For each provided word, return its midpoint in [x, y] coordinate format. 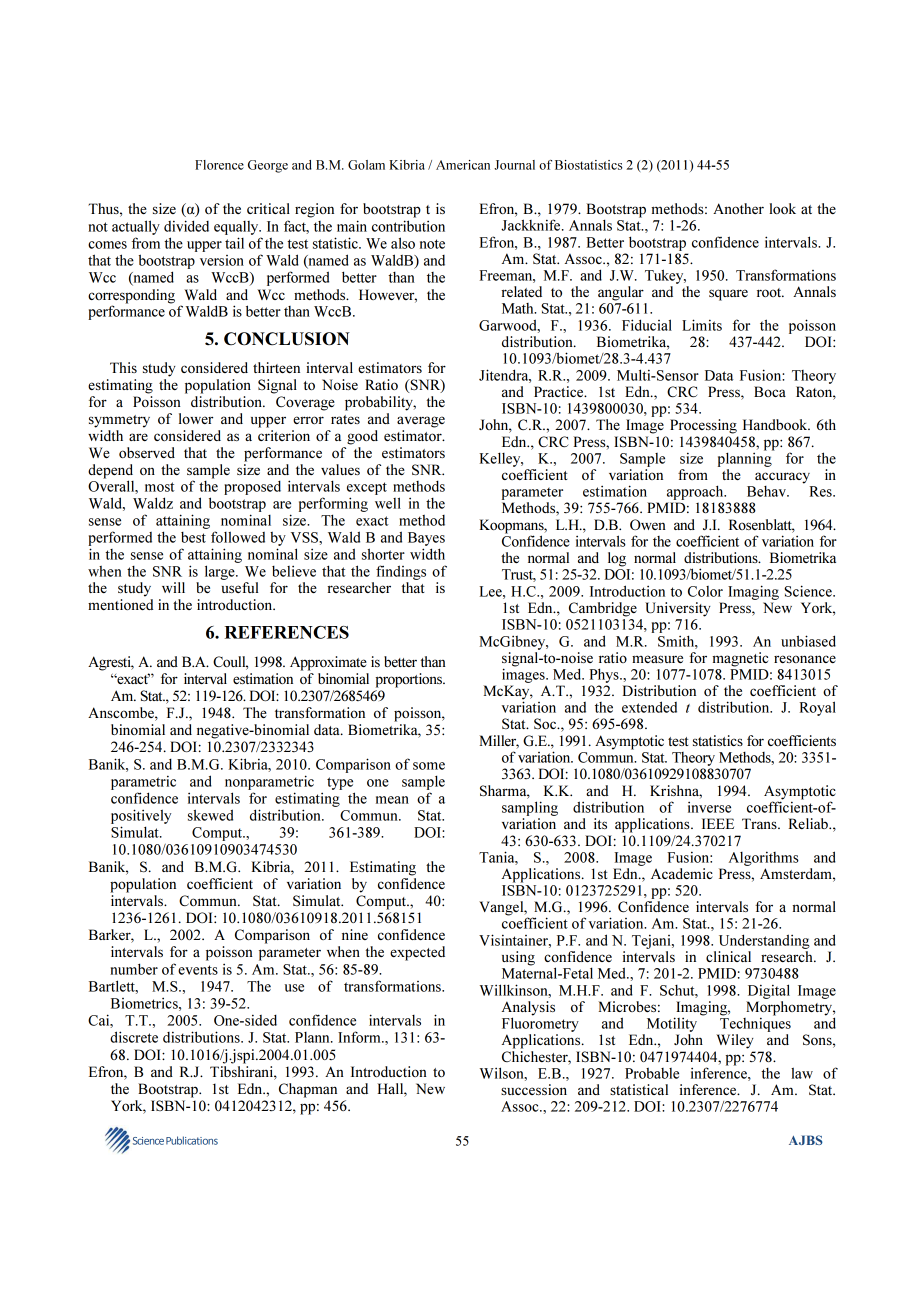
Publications [192, 1140]
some [429, 766]
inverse [709, 807]
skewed [210, 815]
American [463, 165]
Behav [767, 491]
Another [738, 208]
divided [186, 226]
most [160, 487]
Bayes [426, 539]
